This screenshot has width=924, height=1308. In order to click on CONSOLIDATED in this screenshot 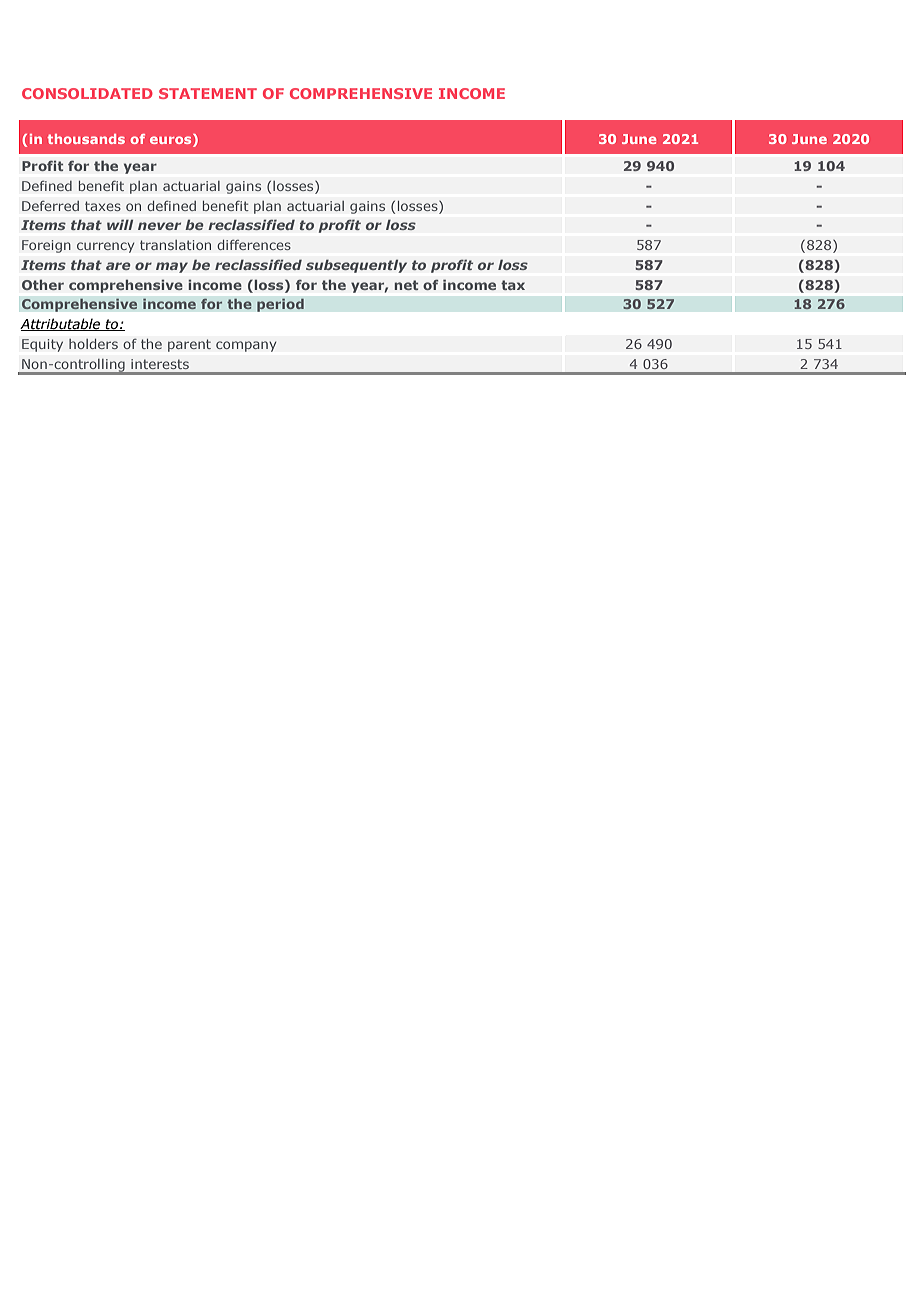, I will do `click(87, 93)`.
